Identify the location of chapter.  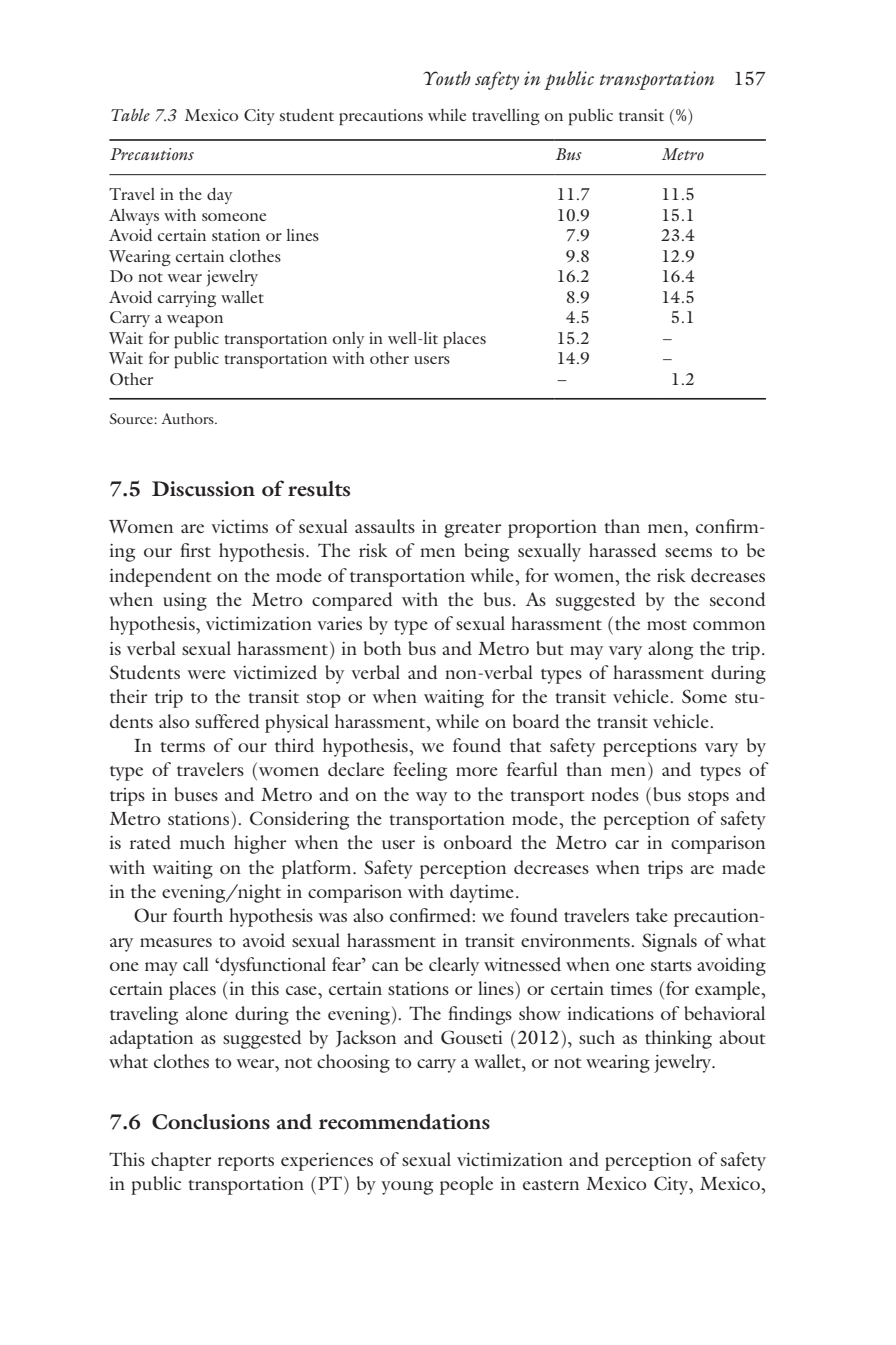
(181, 1161).
